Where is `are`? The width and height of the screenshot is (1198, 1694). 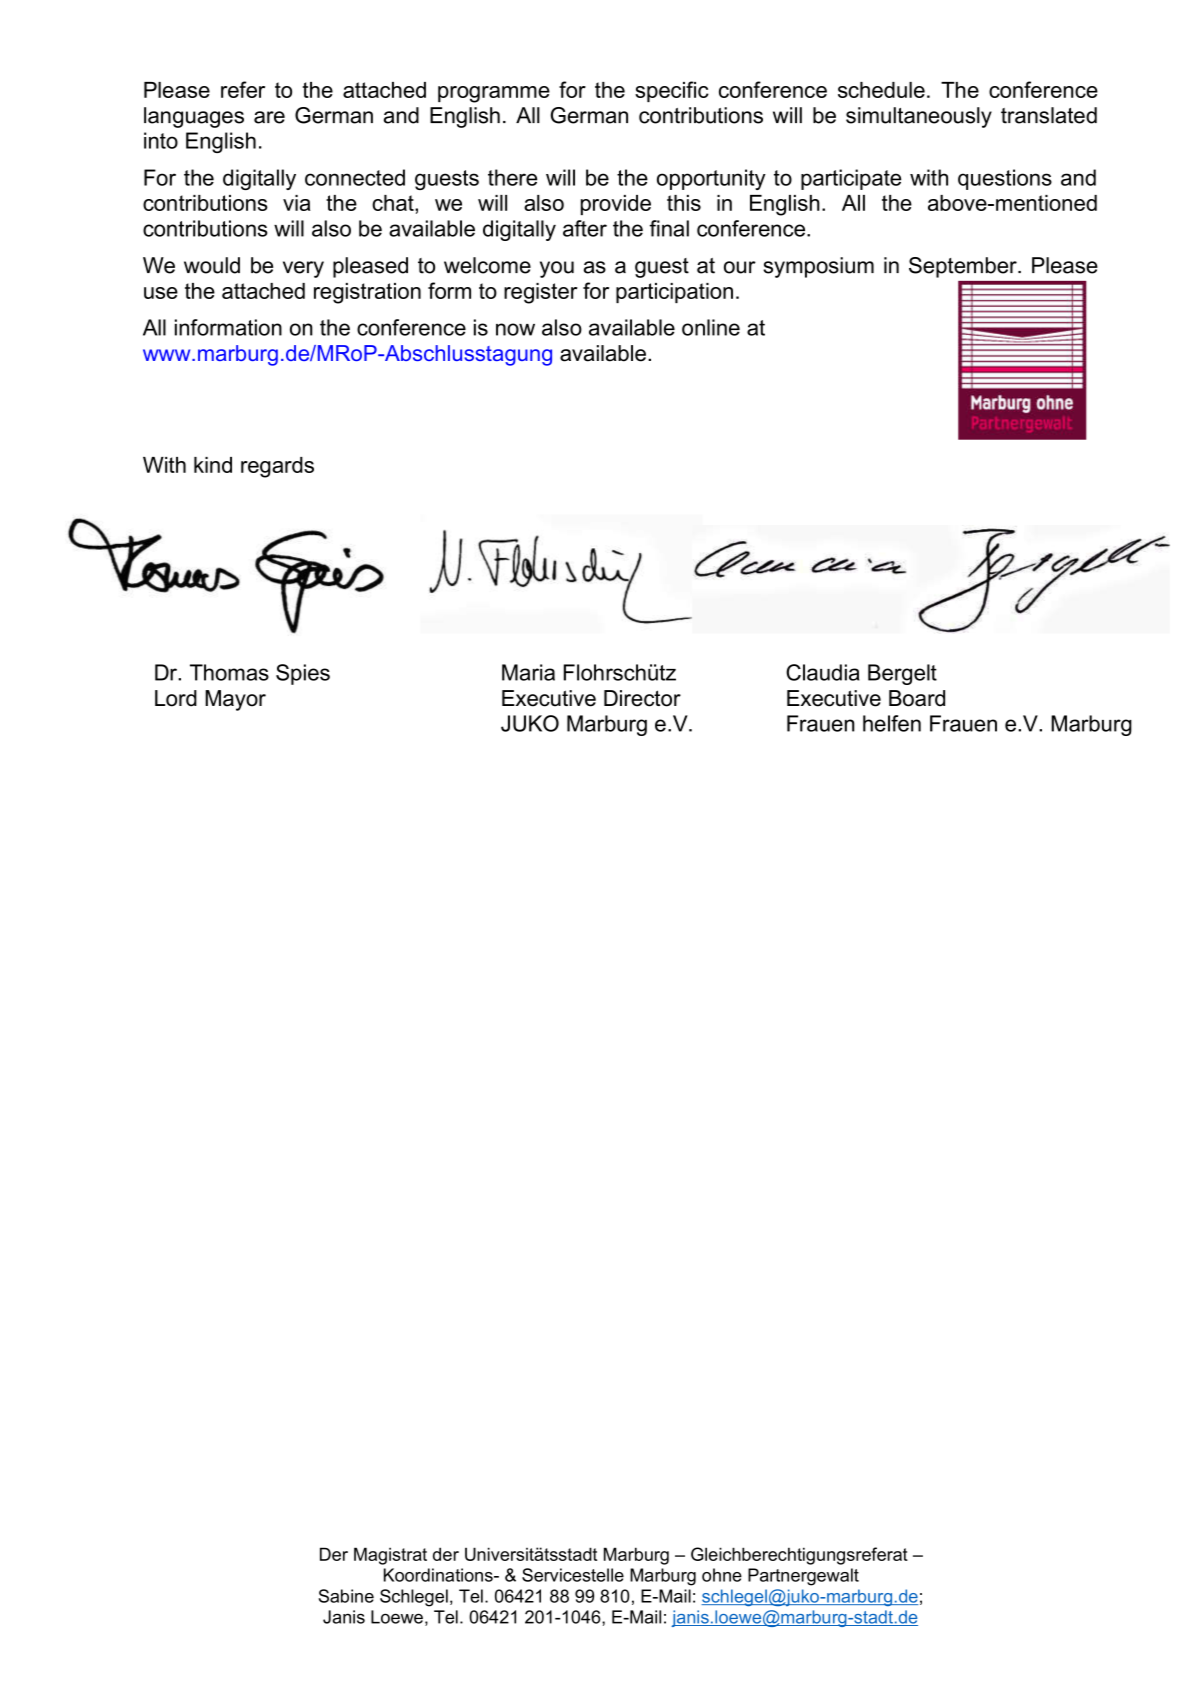
are is located at coordinates (269, 117).
